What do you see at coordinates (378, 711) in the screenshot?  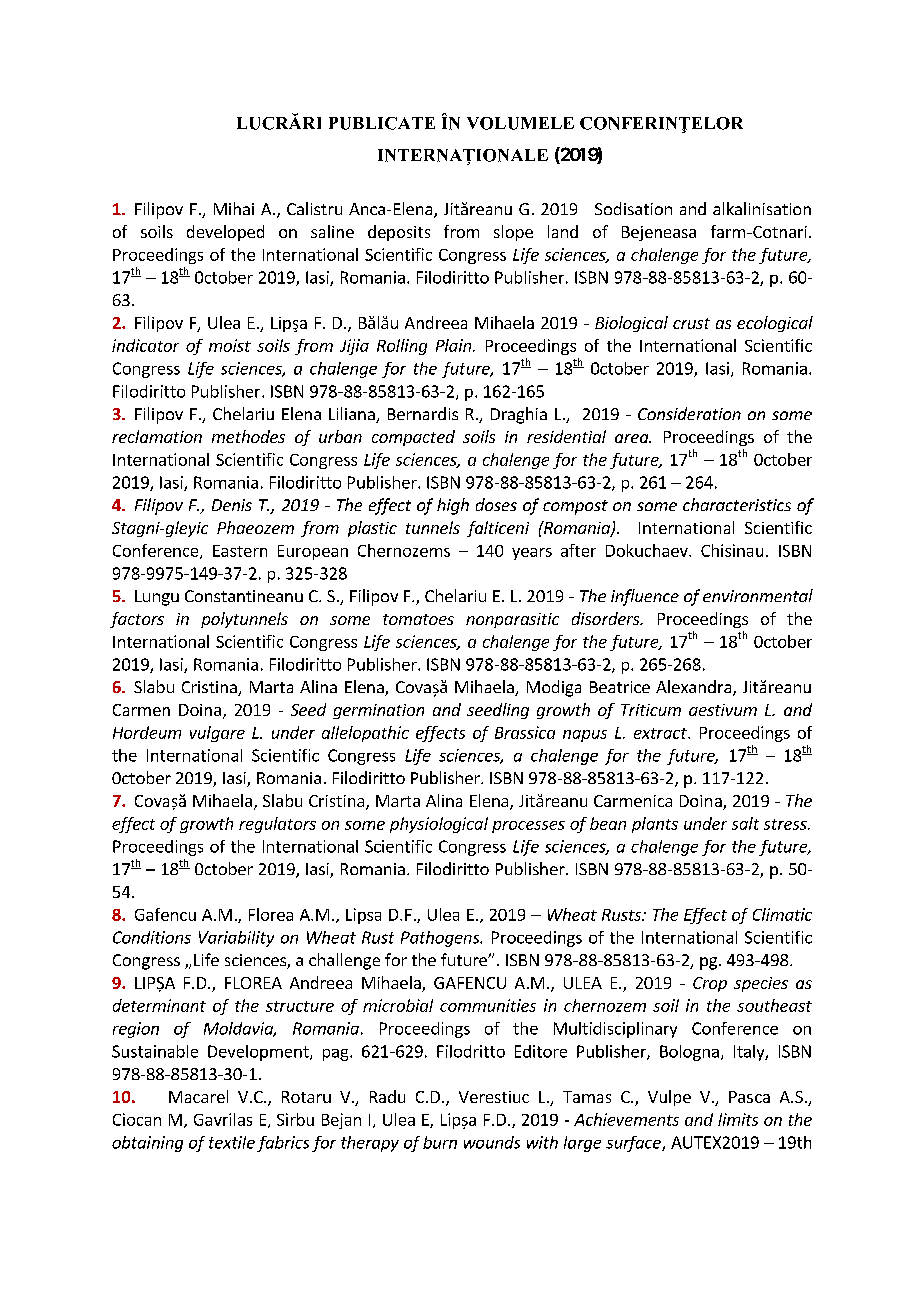 I see `germination` at bounding box center [378, 711].
